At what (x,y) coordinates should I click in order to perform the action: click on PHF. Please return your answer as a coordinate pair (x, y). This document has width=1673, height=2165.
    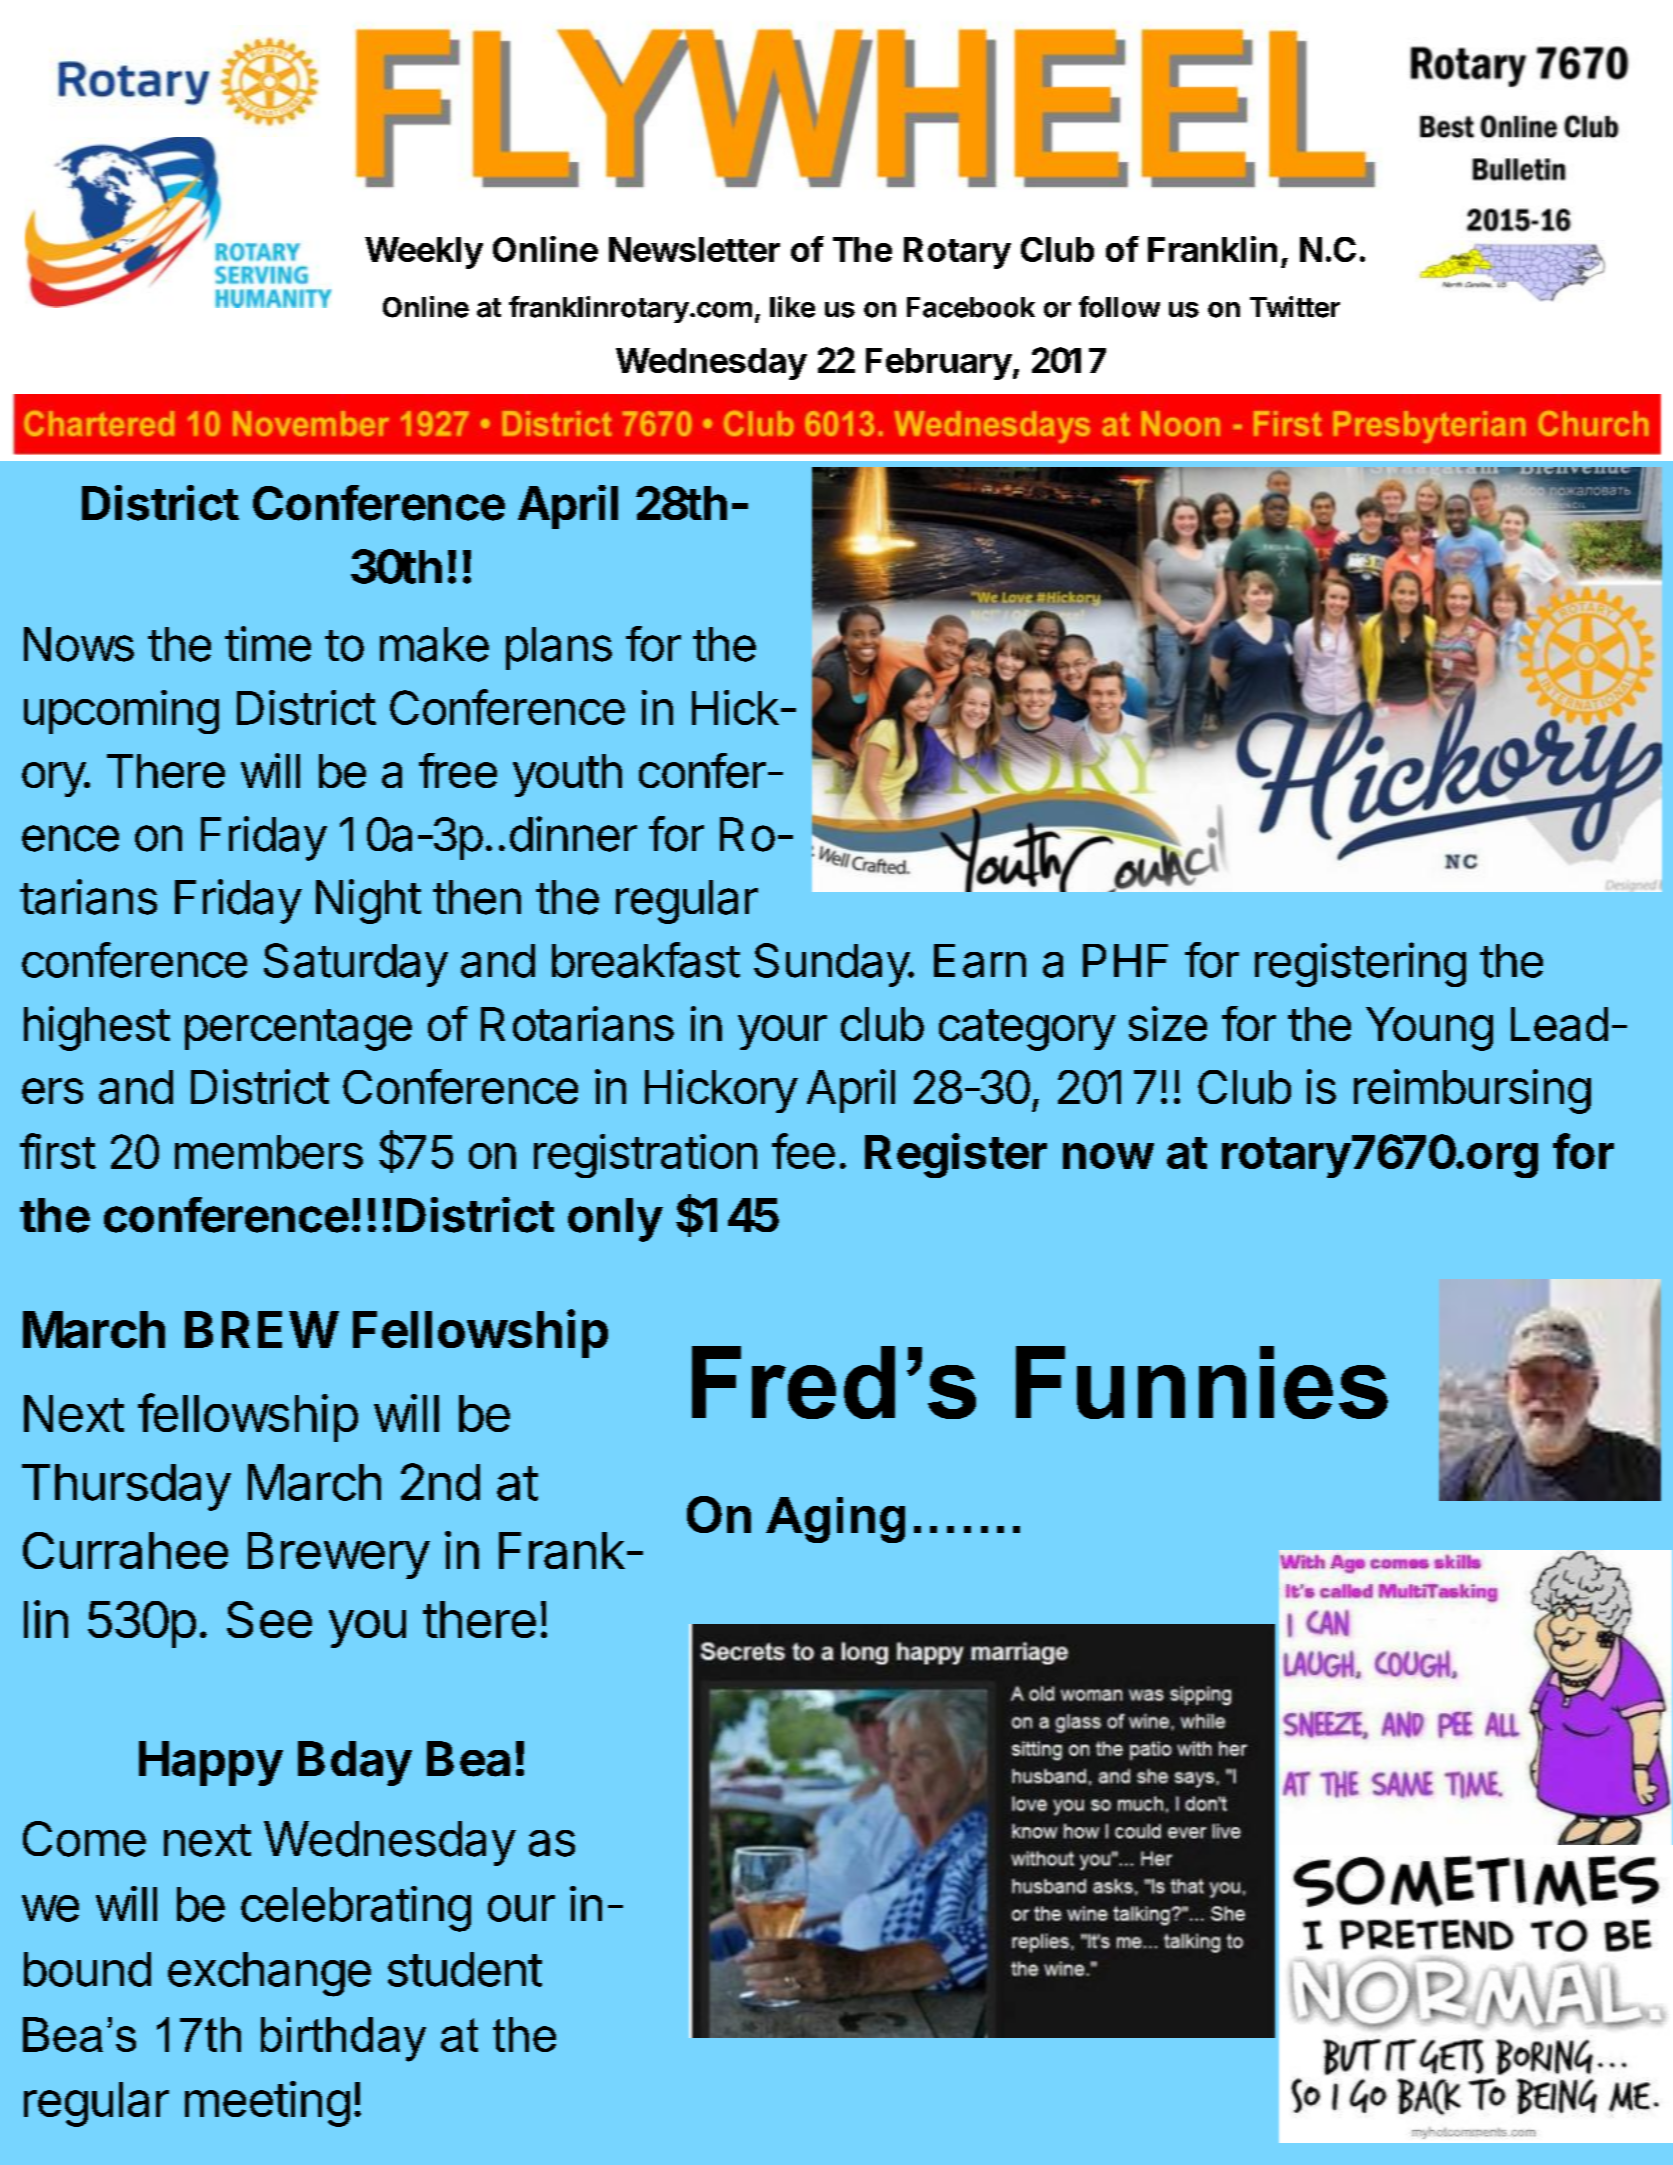
    Looking at the image, I should click on (1125, 960).
